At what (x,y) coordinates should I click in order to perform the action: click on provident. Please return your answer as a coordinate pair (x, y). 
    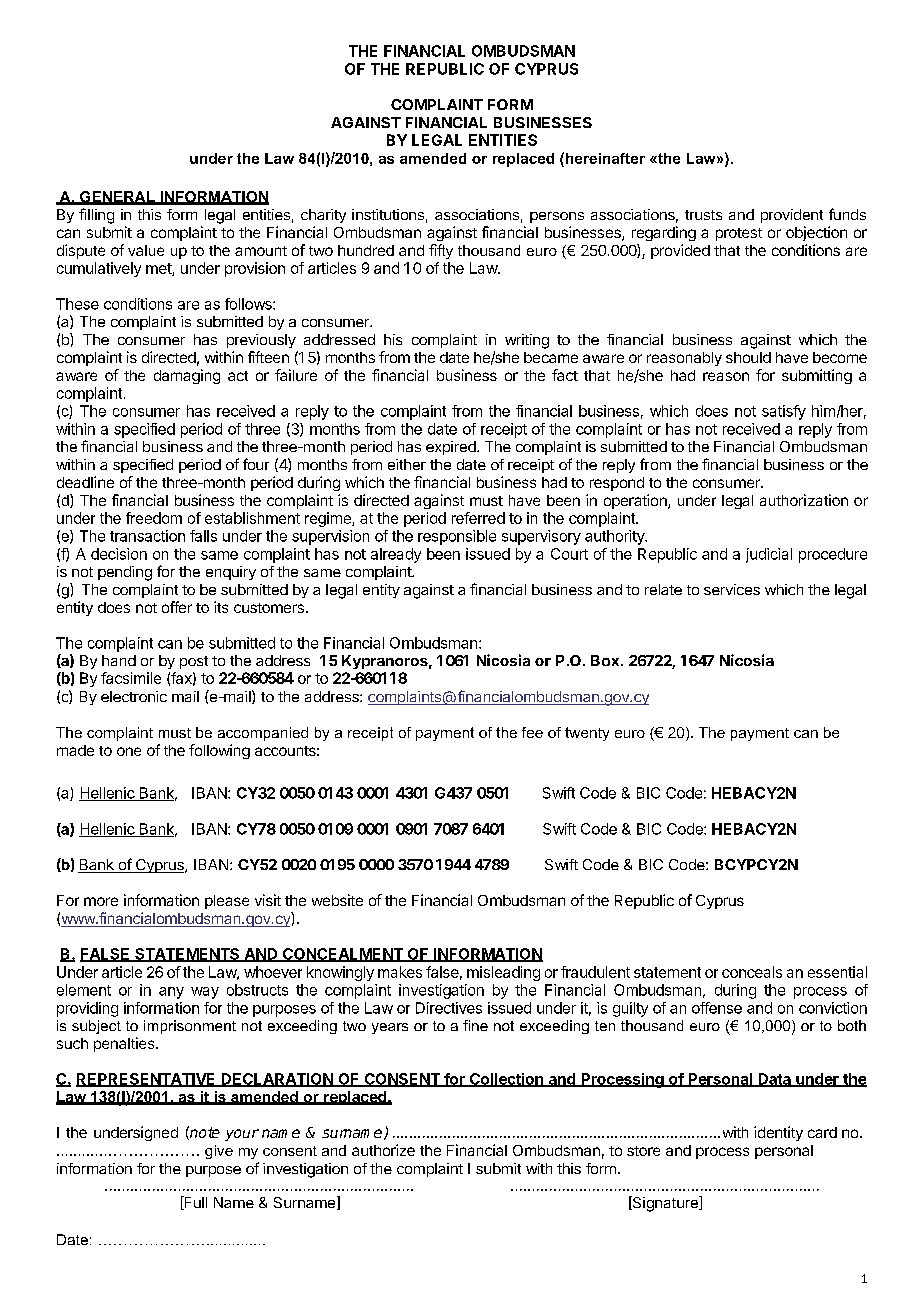
    Looking at the image, I should click on (792, 216).
